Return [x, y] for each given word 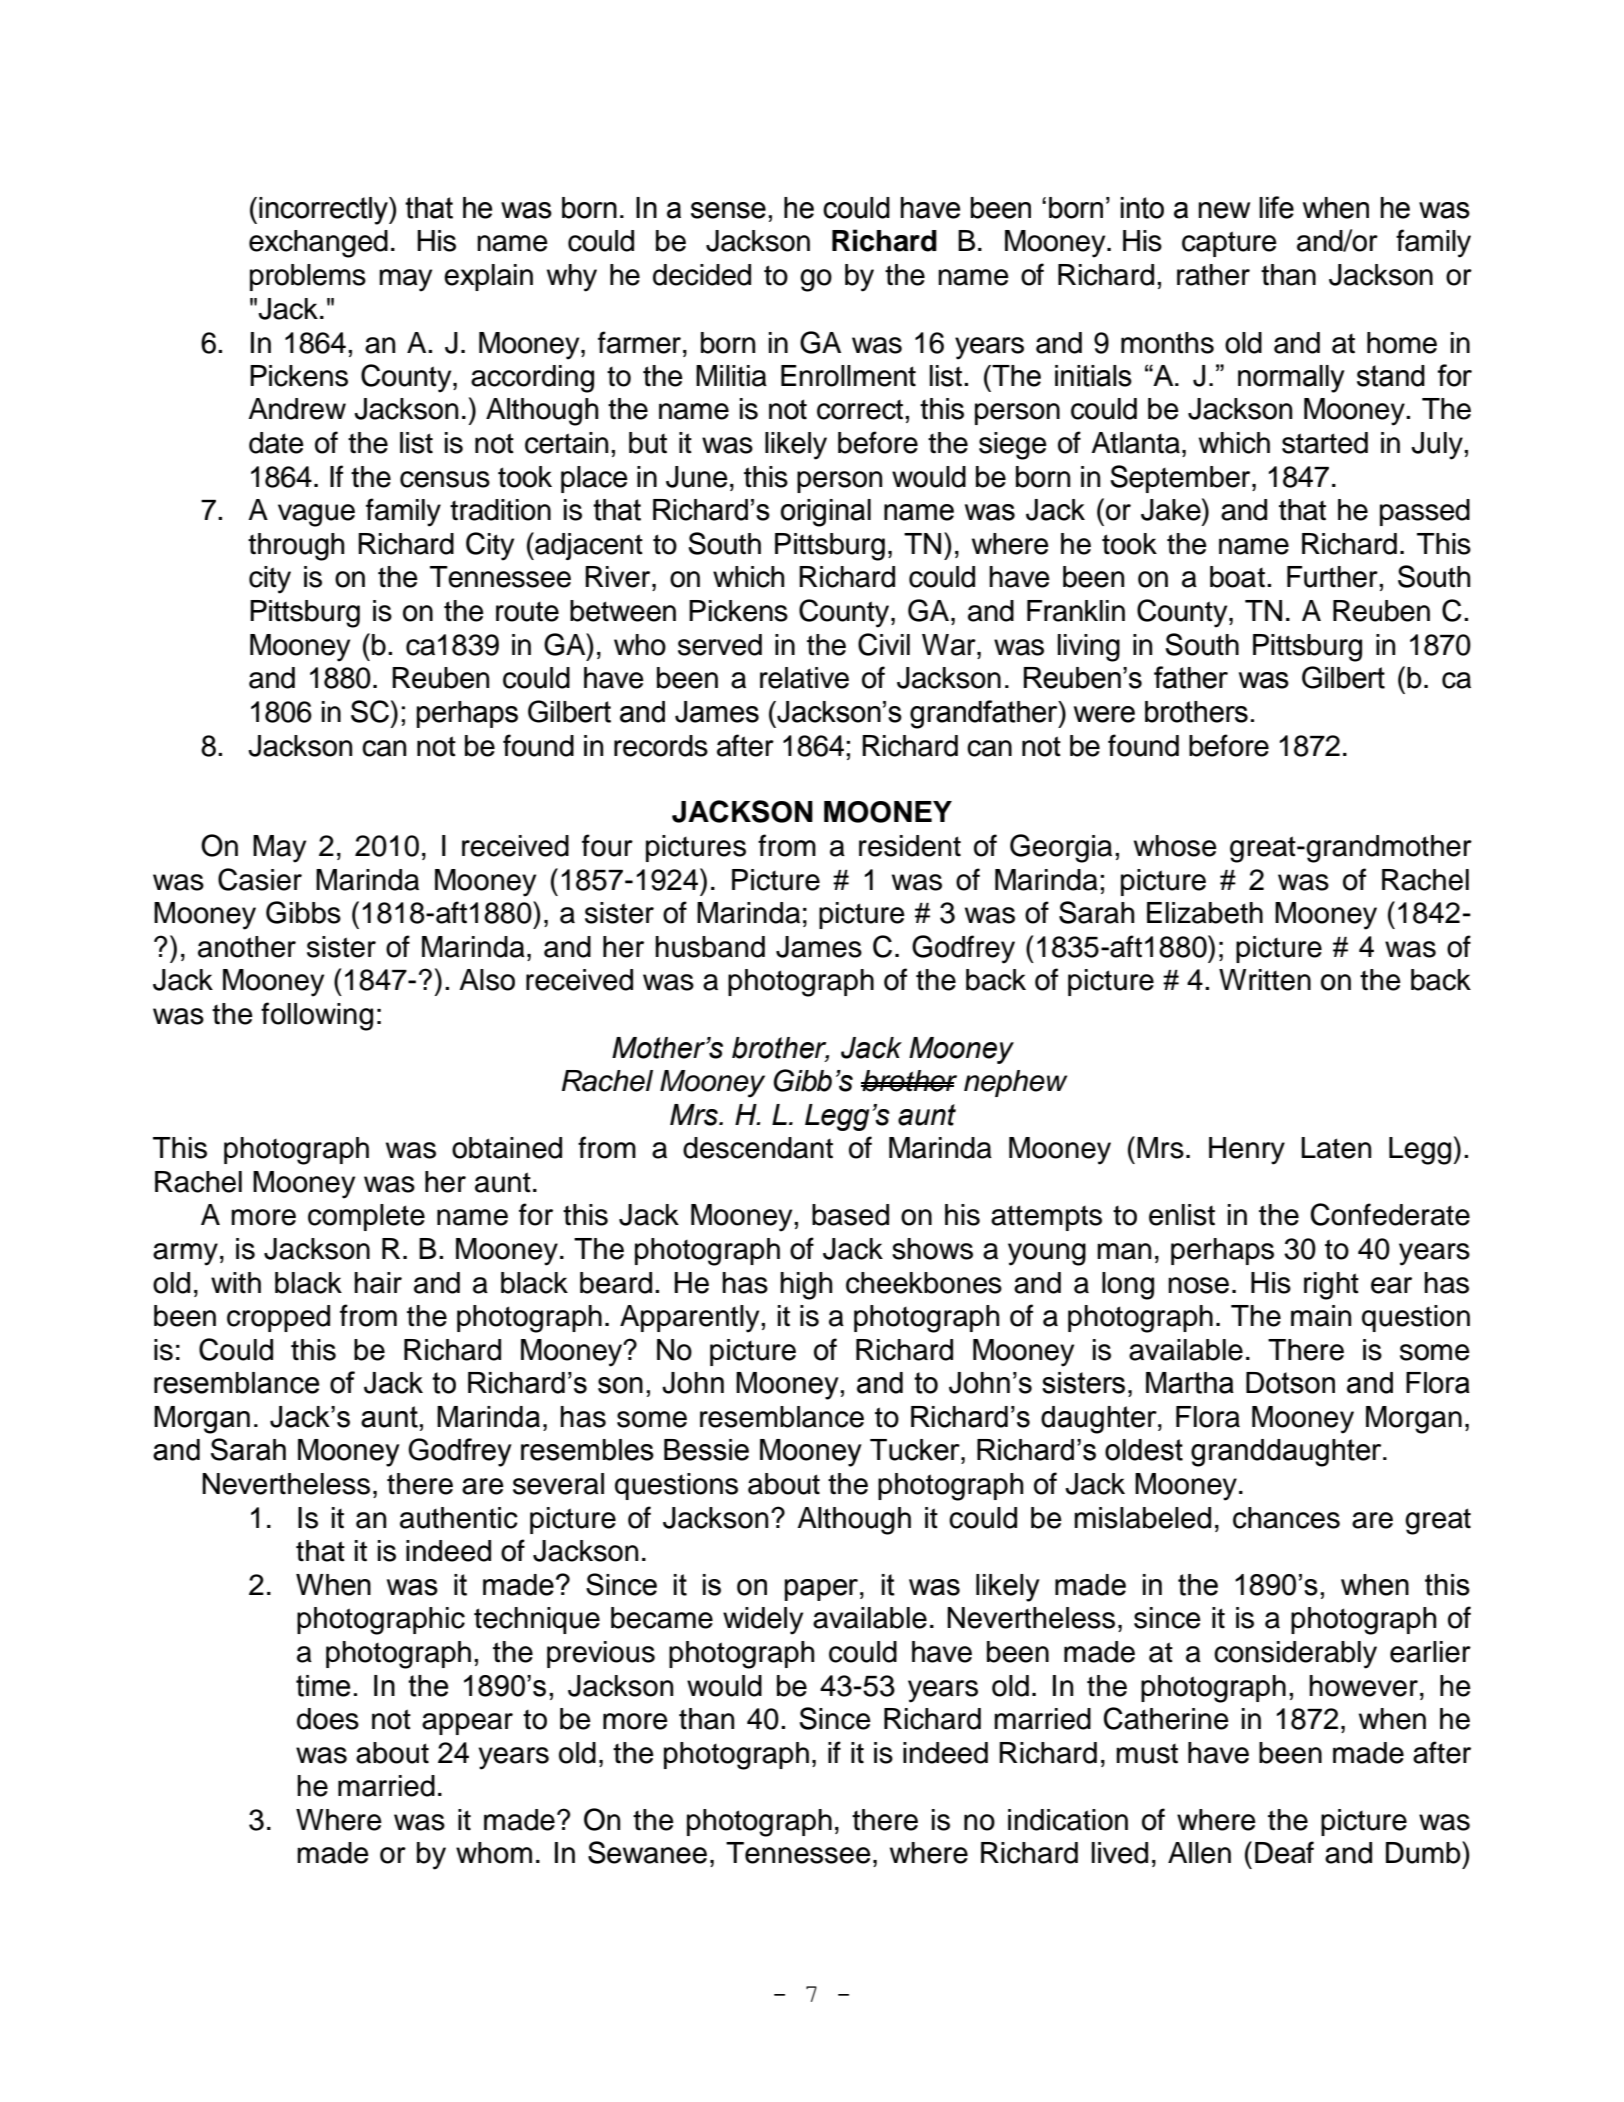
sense [728, 210]
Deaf [1284, 1852]
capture [1229, 244]
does [328, 1719]
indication [1068, 1820]
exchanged [318, 244]
